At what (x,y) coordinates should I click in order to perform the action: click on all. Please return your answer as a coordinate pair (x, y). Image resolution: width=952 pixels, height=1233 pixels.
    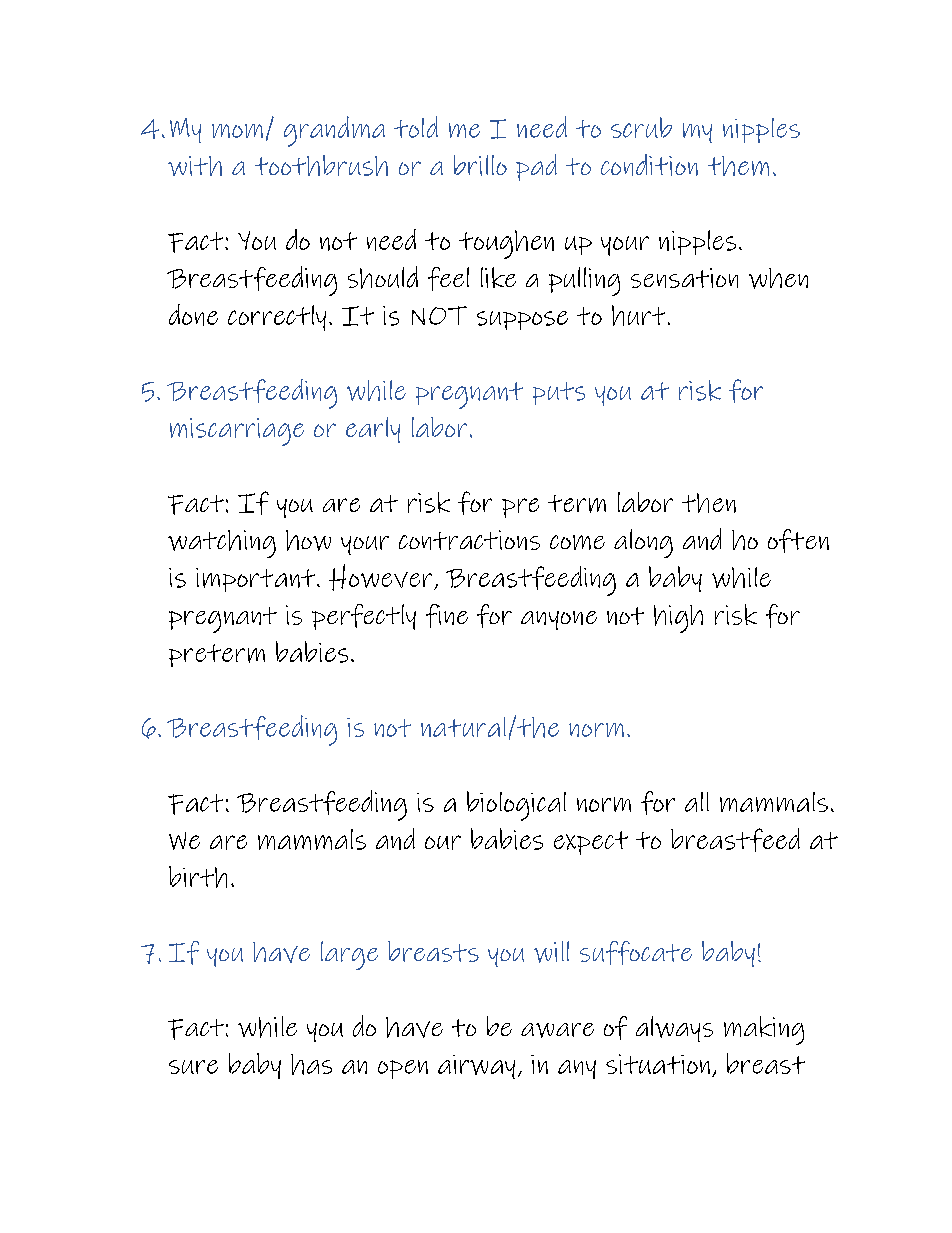
    Looking at the image, I should click on (697, 802).
